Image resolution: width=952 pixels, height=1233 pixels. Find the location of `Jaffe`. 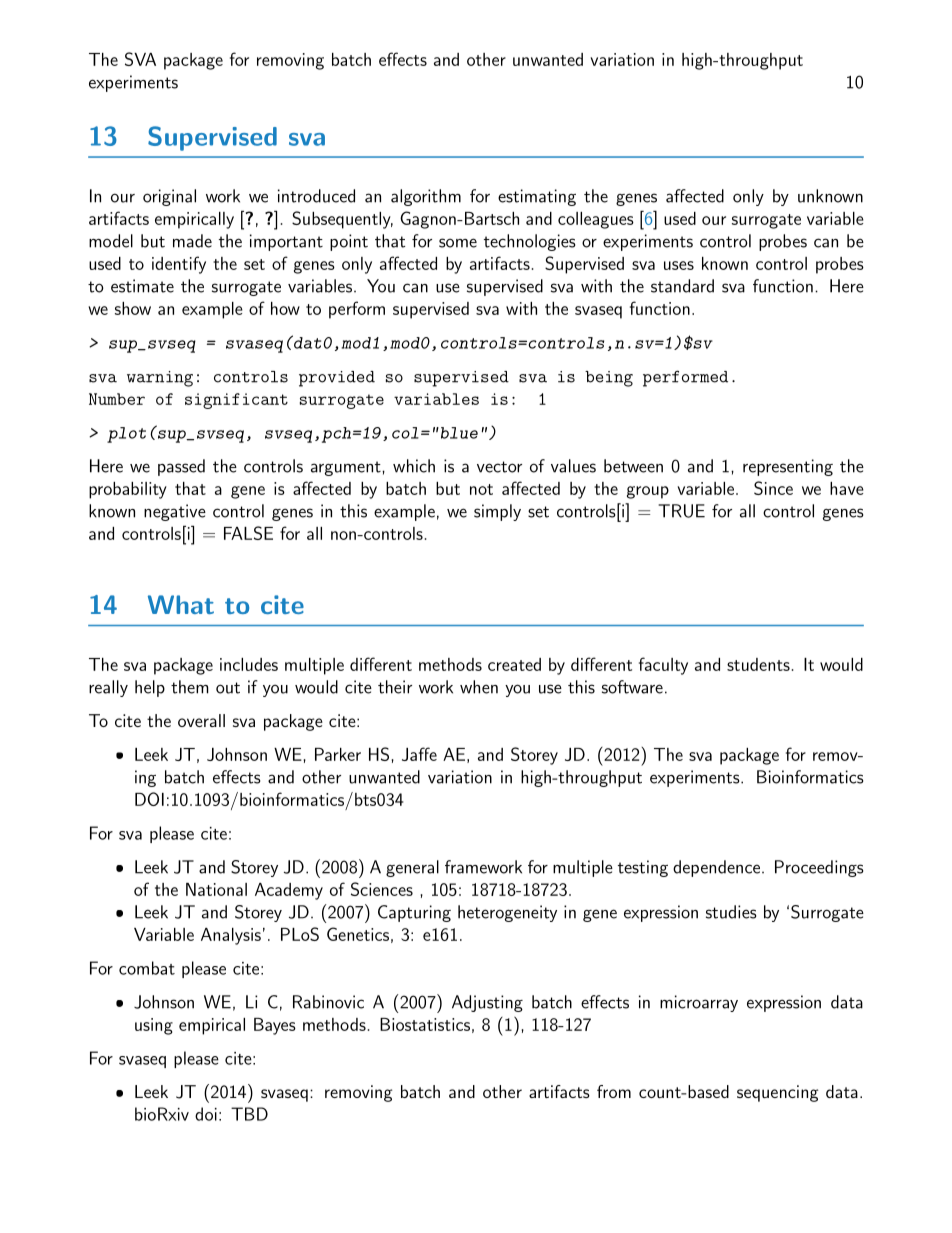

Jaffe is located at coordinates (419, 754).
